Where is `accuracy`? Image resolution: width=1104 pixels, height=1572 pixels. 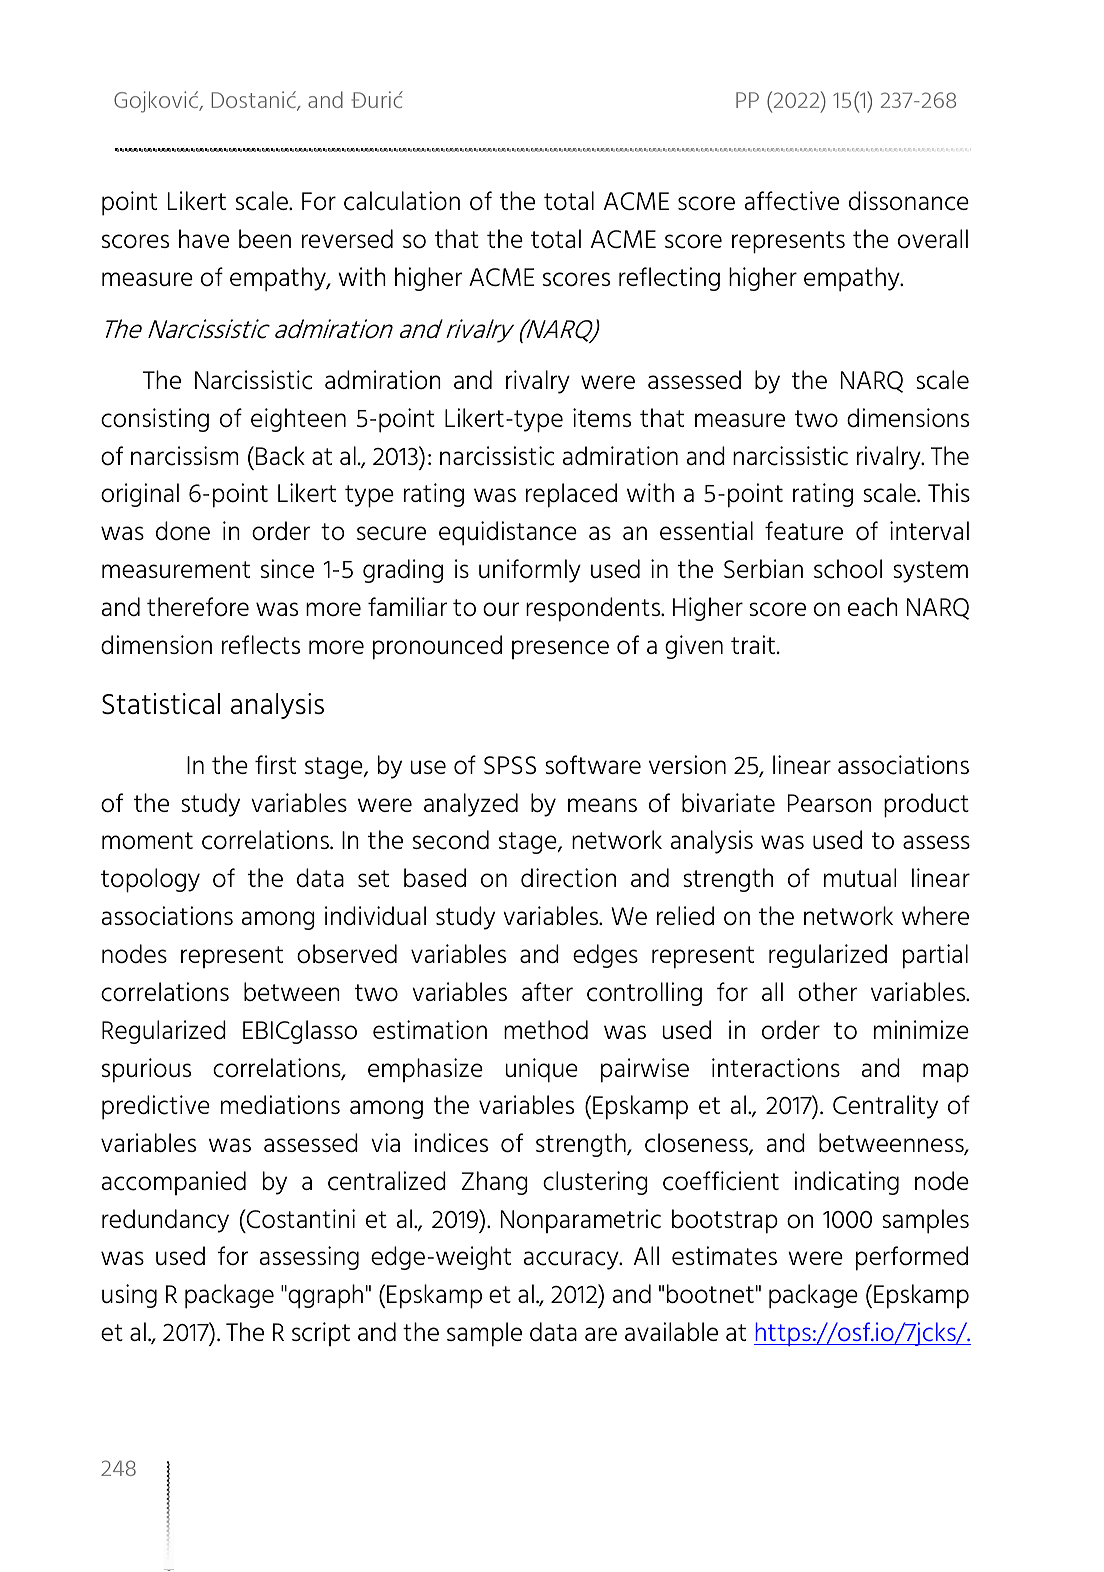 accuracy is located at coordinates (572, 1260).
